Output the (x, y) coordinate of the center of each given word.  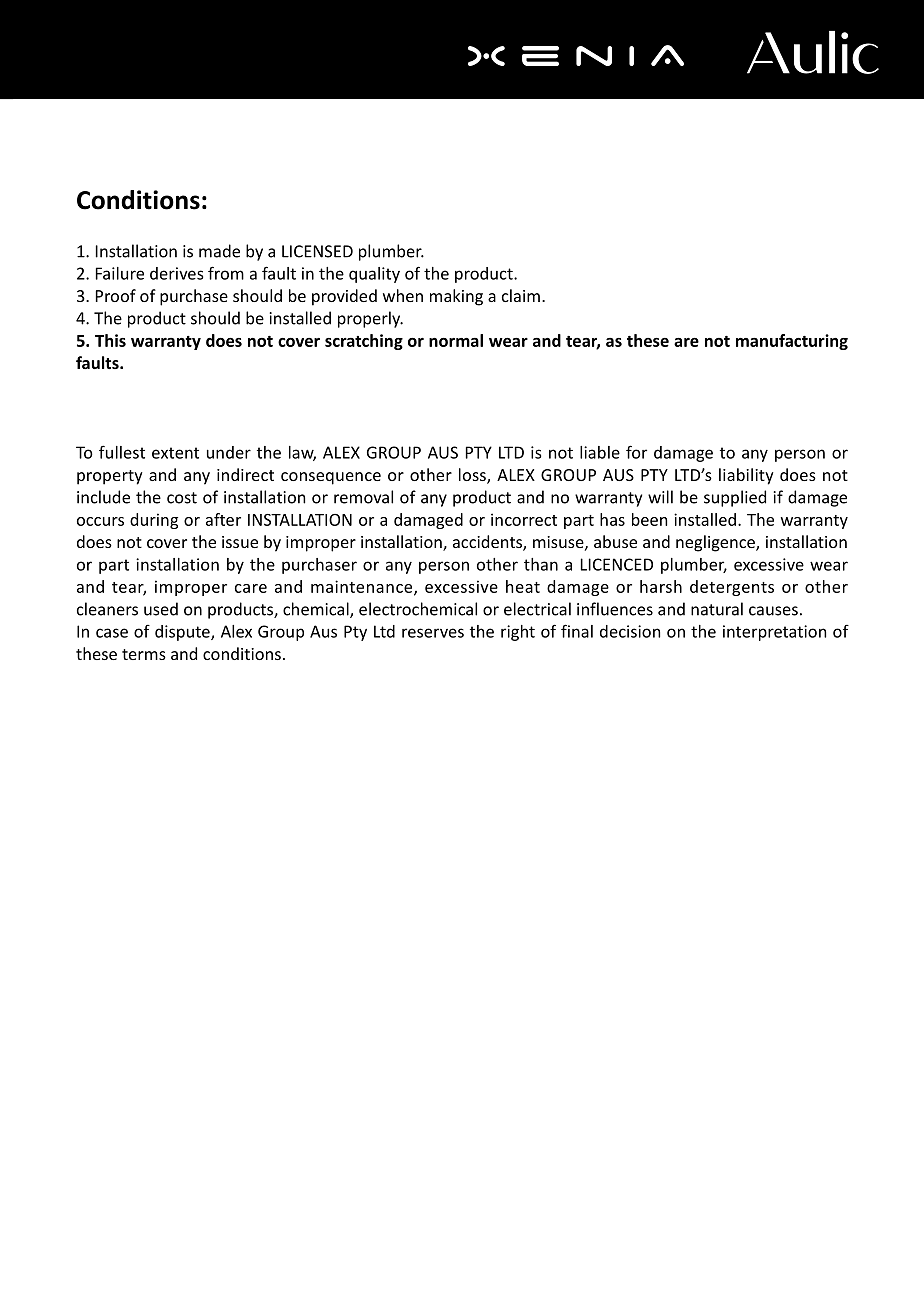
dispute (183, 633)
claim (521, 295)
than (541, 564)
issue (240, 542)
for (636, 452)
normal (456, 340)
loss (473, 476)
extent (175, 453)
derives (176, 273)
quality (374, 275)
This (110, 340)
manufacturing (792, 342)
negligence (716, 543)
